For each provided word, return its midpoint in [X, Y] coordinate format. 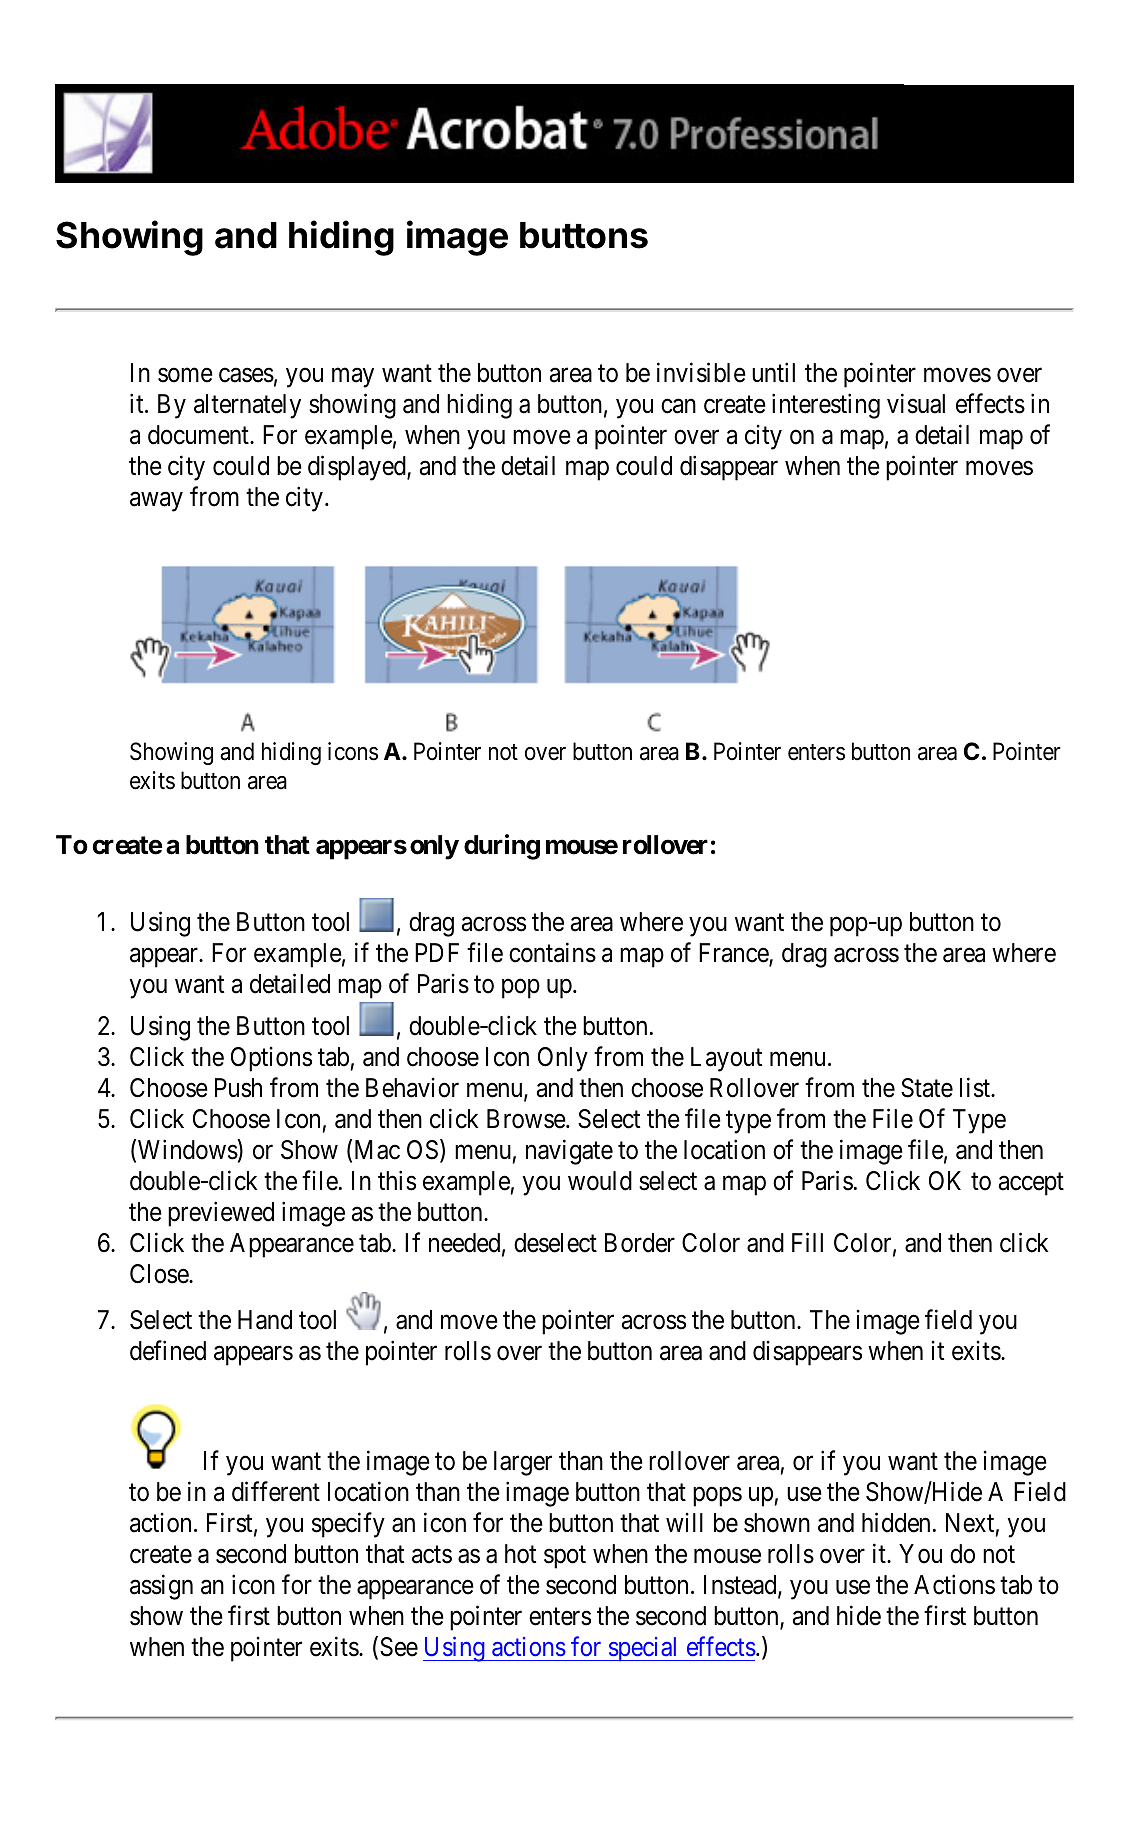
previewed [221, 1214]
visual [916, 403]
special [643, 1649]
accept [1031, 1184]
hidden [896, 1522]
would [600, 1181]
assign [161, 1587]
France [734, 954]
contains [552, 952]
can [678, 406]
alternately [247, 406]
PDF [437, 952]
